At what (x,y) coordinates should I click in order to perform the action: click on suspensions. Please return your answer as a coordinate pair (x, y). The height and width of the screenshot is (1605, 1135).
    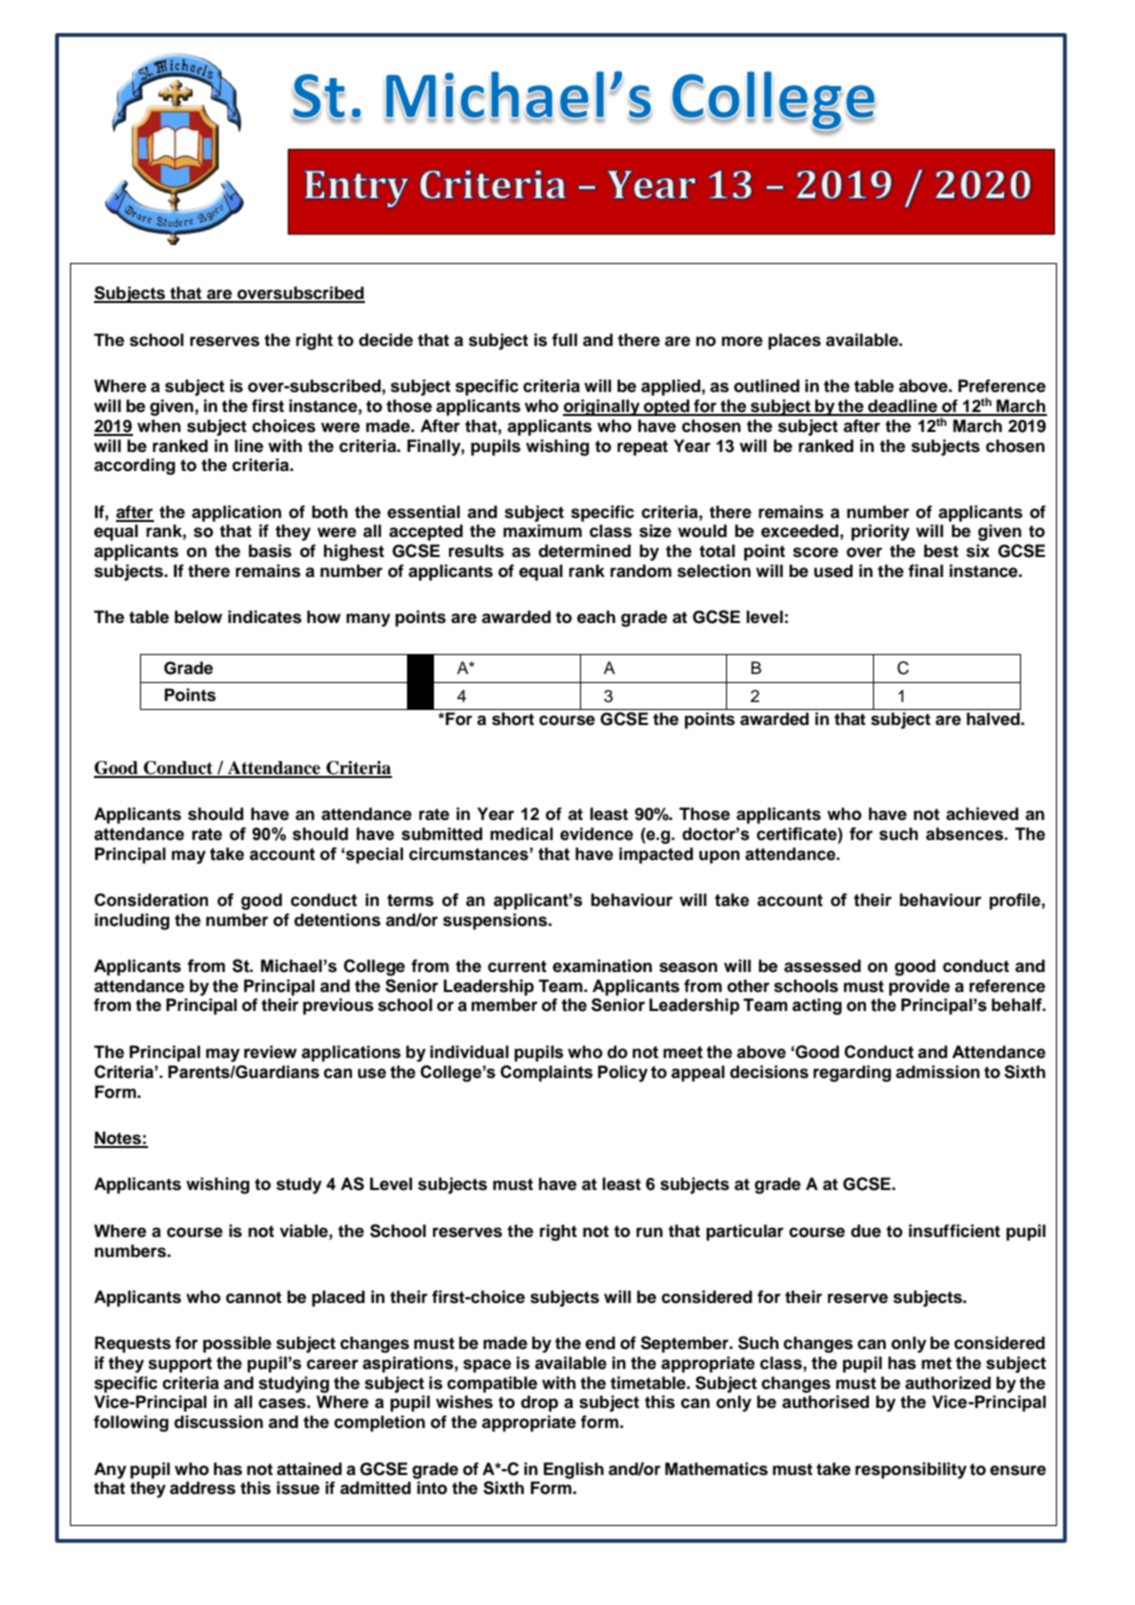
    Looking at the image, I should click on (496, 921).
